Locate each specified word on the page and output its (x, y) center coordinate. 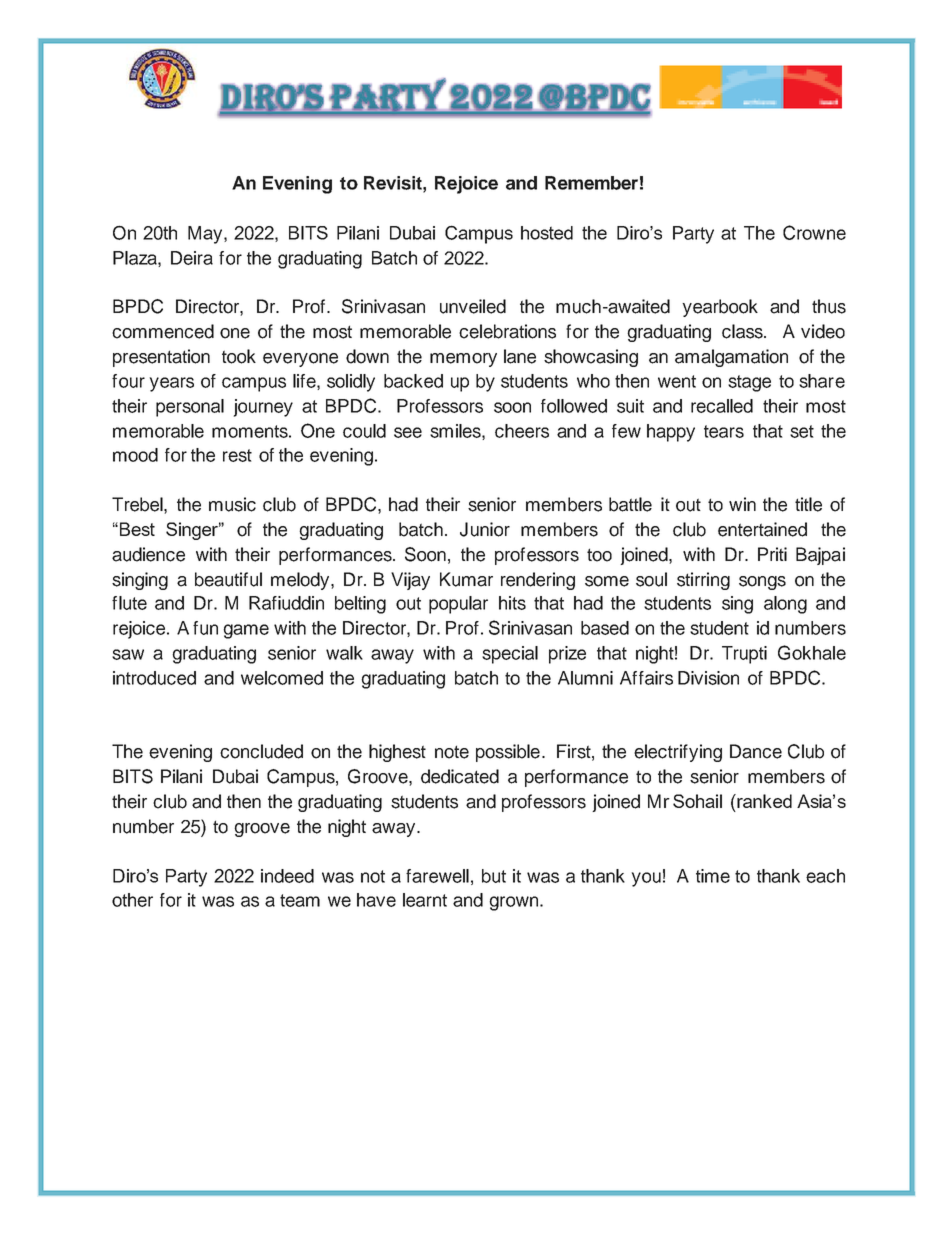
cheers (522, 431)
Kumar (466, 579)
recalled (722, 406)
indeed (287, 876)
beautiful (228, 579)
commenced (163, 331)
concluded (261, 751)
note (452, 752)
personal (190, 408)
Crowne (814, 232)
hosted (547, 233)
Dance (756, 751)
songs (762, 583)
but (494, 876)
